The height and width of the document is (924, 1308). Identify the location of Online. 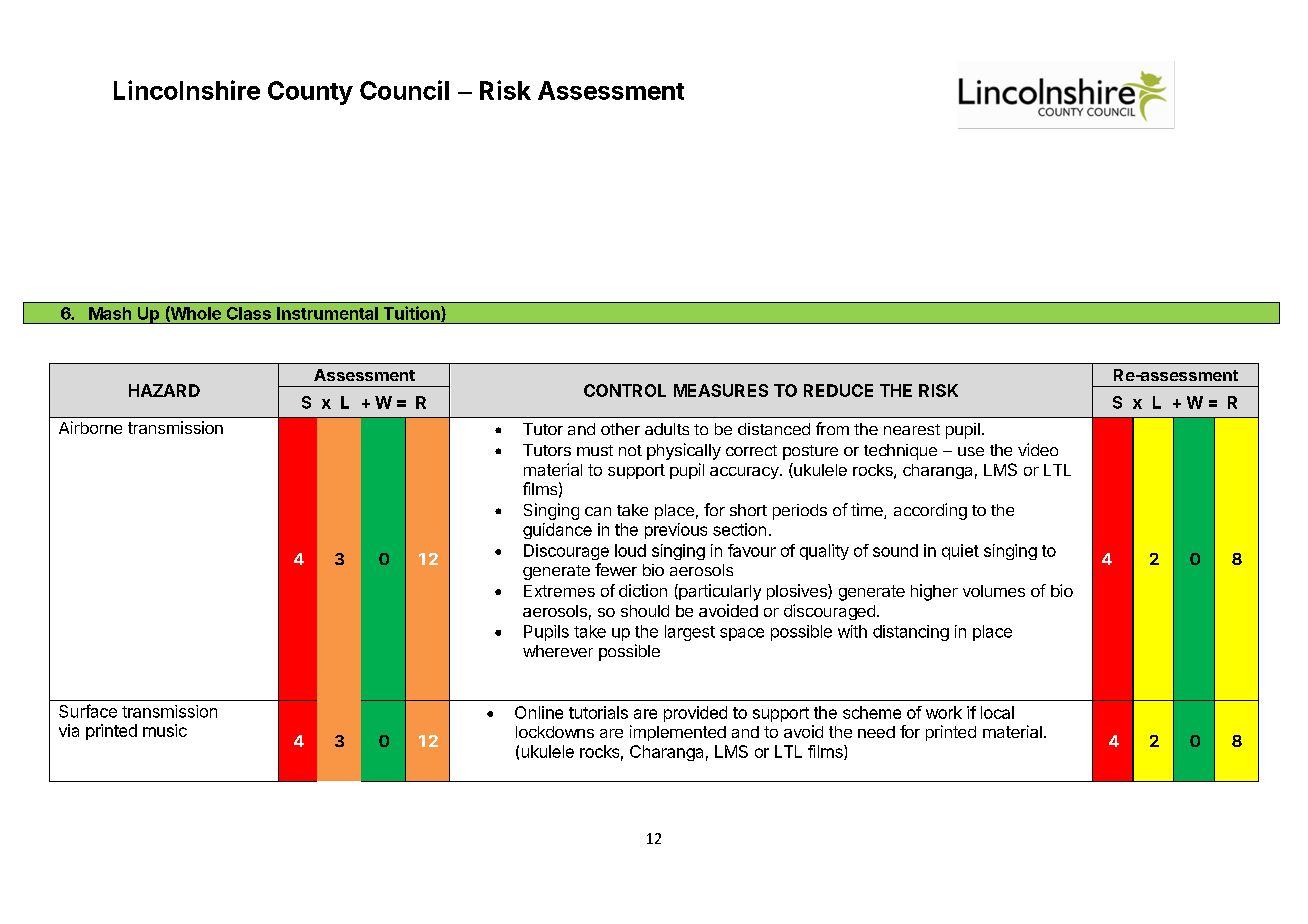
(539, 712).
